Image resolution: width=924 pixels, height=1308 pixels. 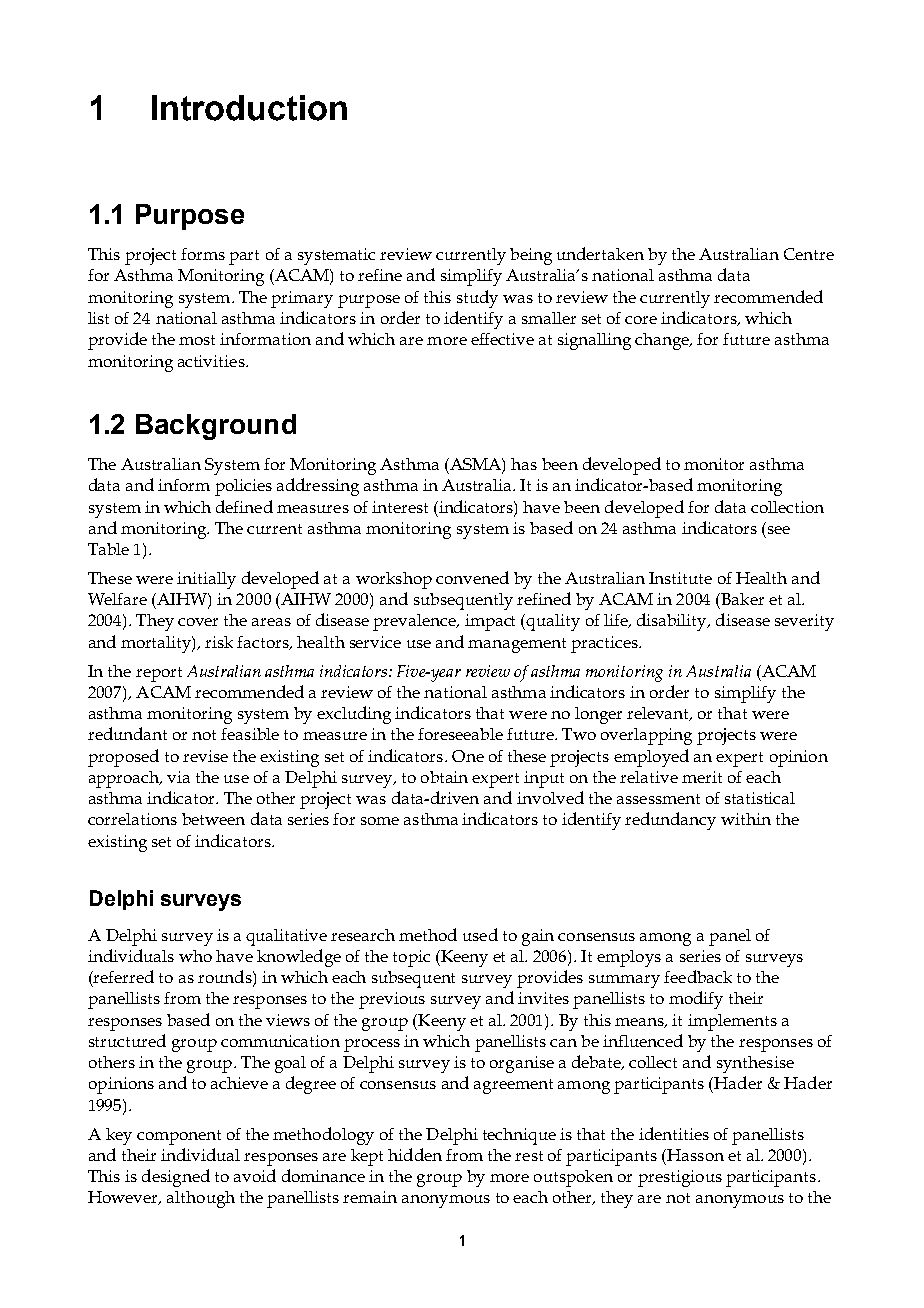 I want to click on convened, so click(x=472, y=577).
